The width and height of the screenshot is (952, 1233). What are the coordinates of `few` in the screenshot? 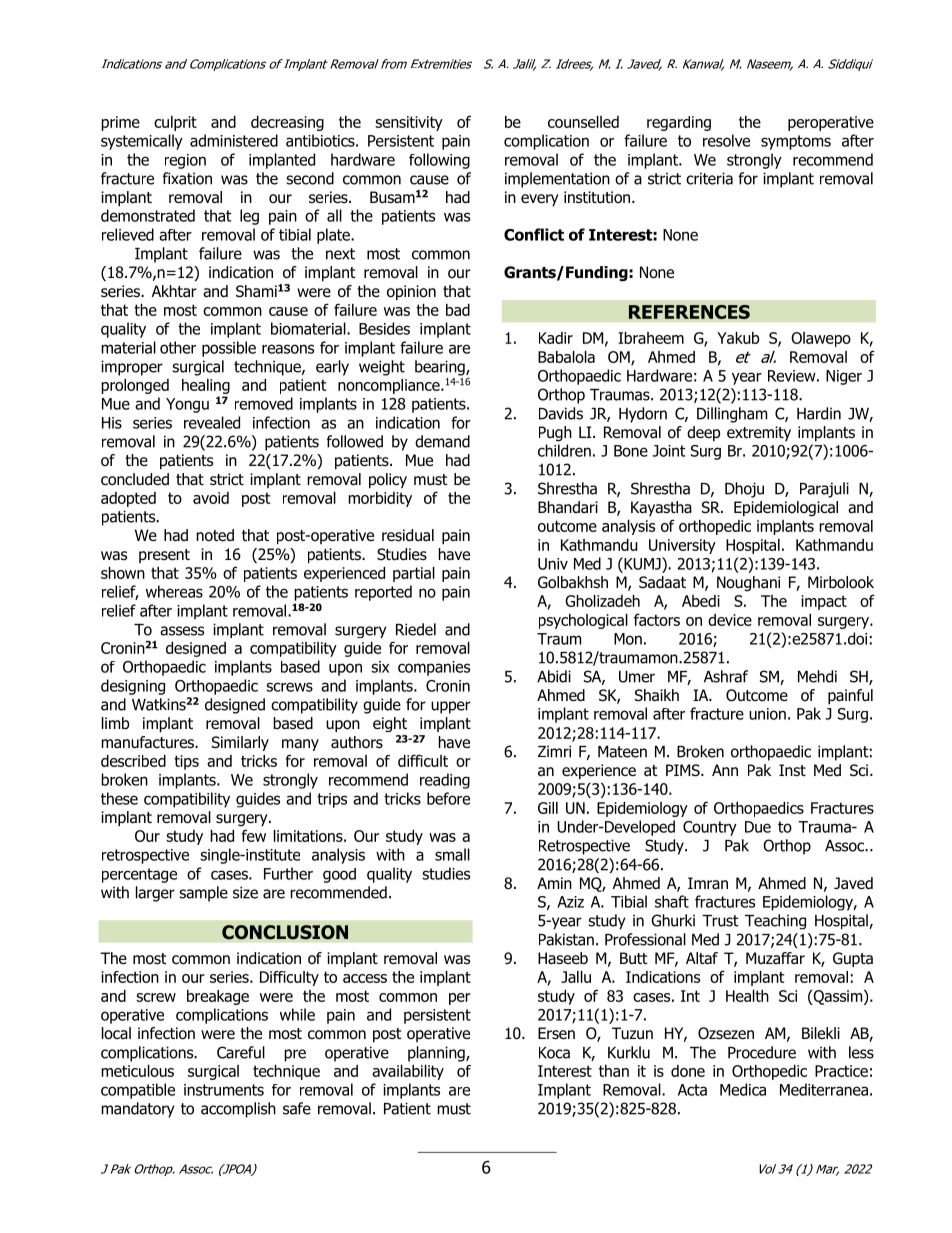 It's located at (253, 835).
